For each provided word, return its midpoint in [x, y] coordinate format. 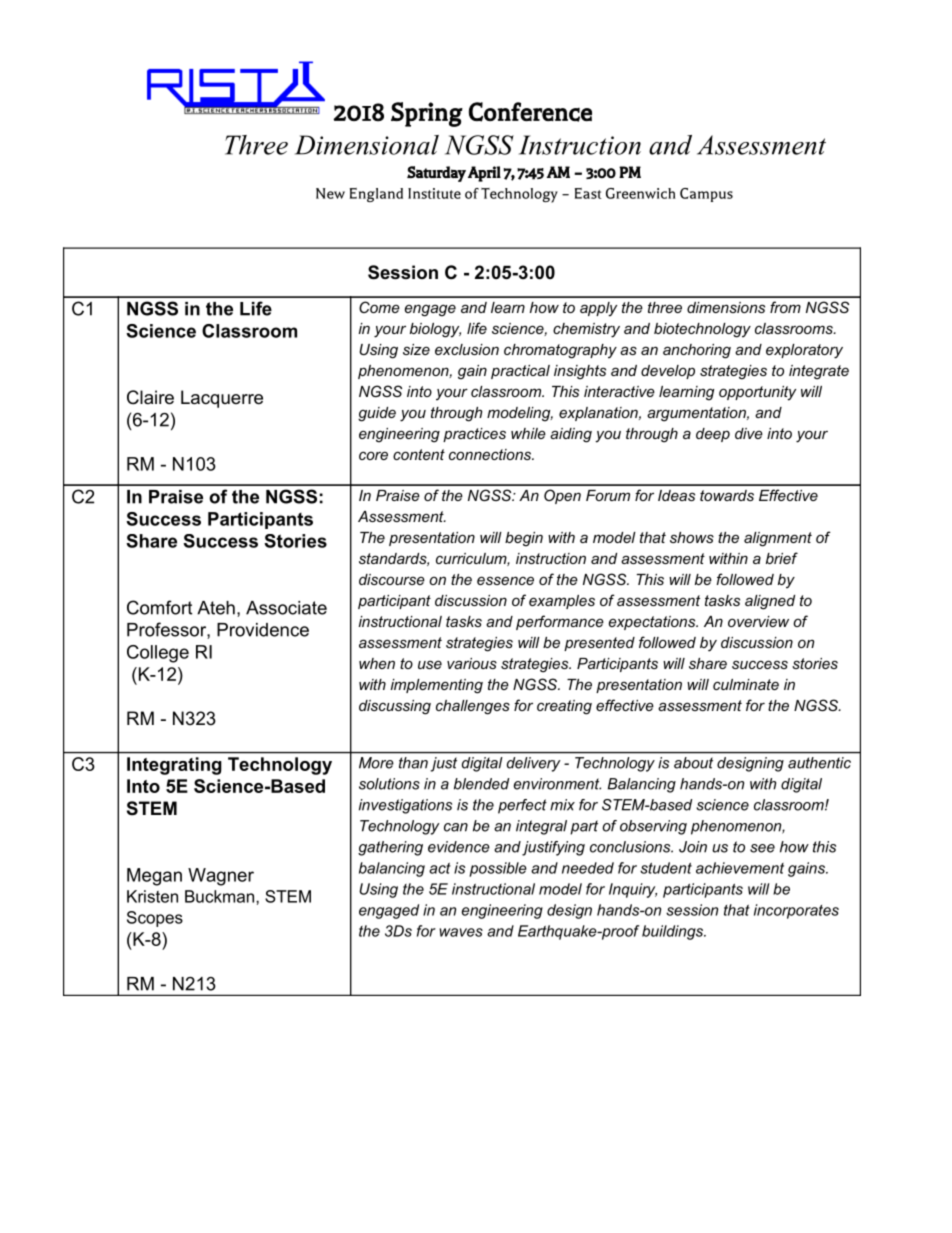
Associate [286, 608]
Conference [530, 112]
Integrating [174, 766]
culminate [746, 684]
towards [727, 495]
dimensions [726, 307]
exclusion [467, 349]
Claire [150, 397]
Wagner [221, 877]
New [330, 193]
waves [461, 932]
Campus [706, 195]
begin [524, 539]
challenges [473, 707]
